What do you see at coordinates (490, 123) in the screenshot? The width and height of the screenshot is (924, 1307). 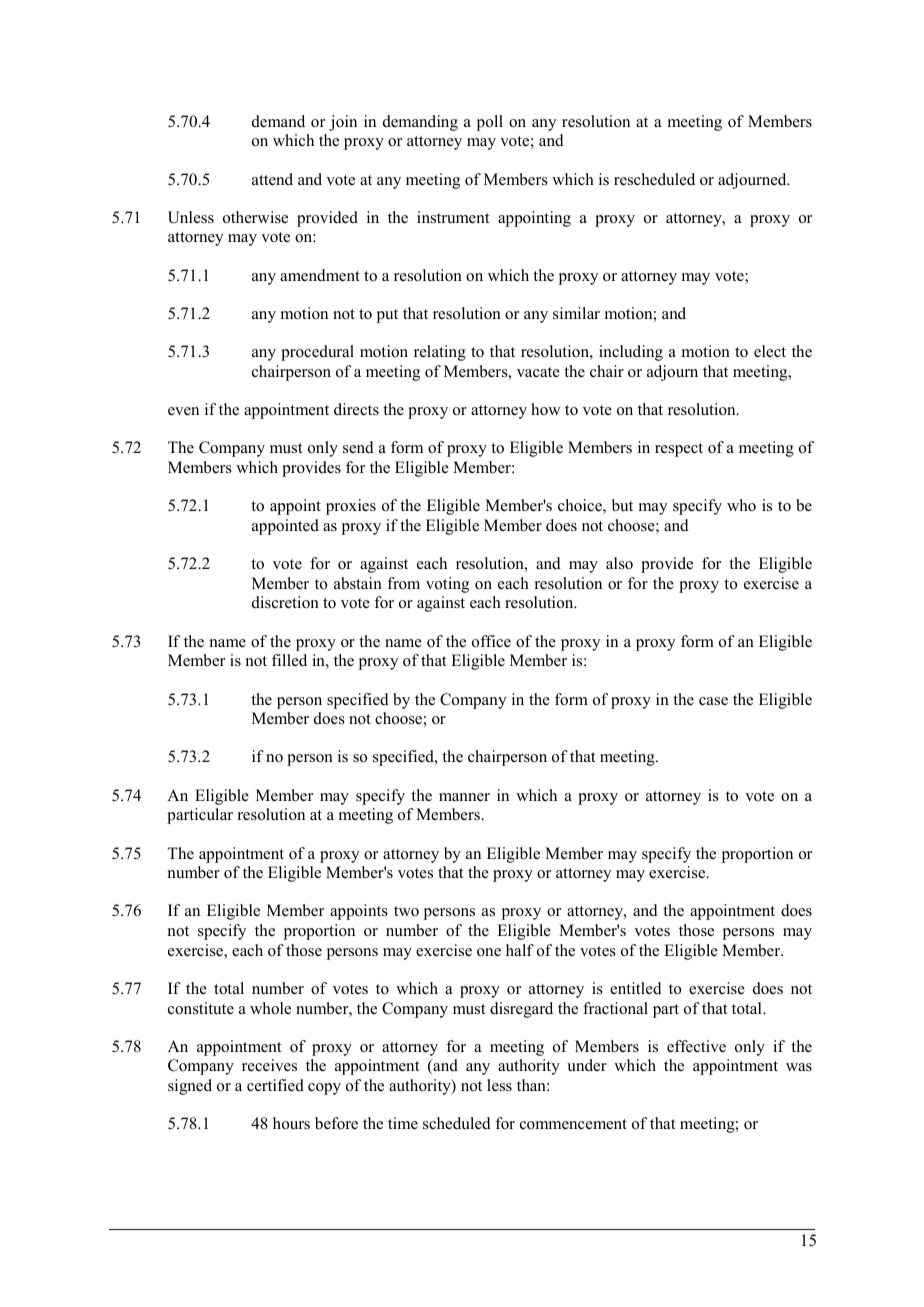 I see `poll` at bounding box center [490, 123].
